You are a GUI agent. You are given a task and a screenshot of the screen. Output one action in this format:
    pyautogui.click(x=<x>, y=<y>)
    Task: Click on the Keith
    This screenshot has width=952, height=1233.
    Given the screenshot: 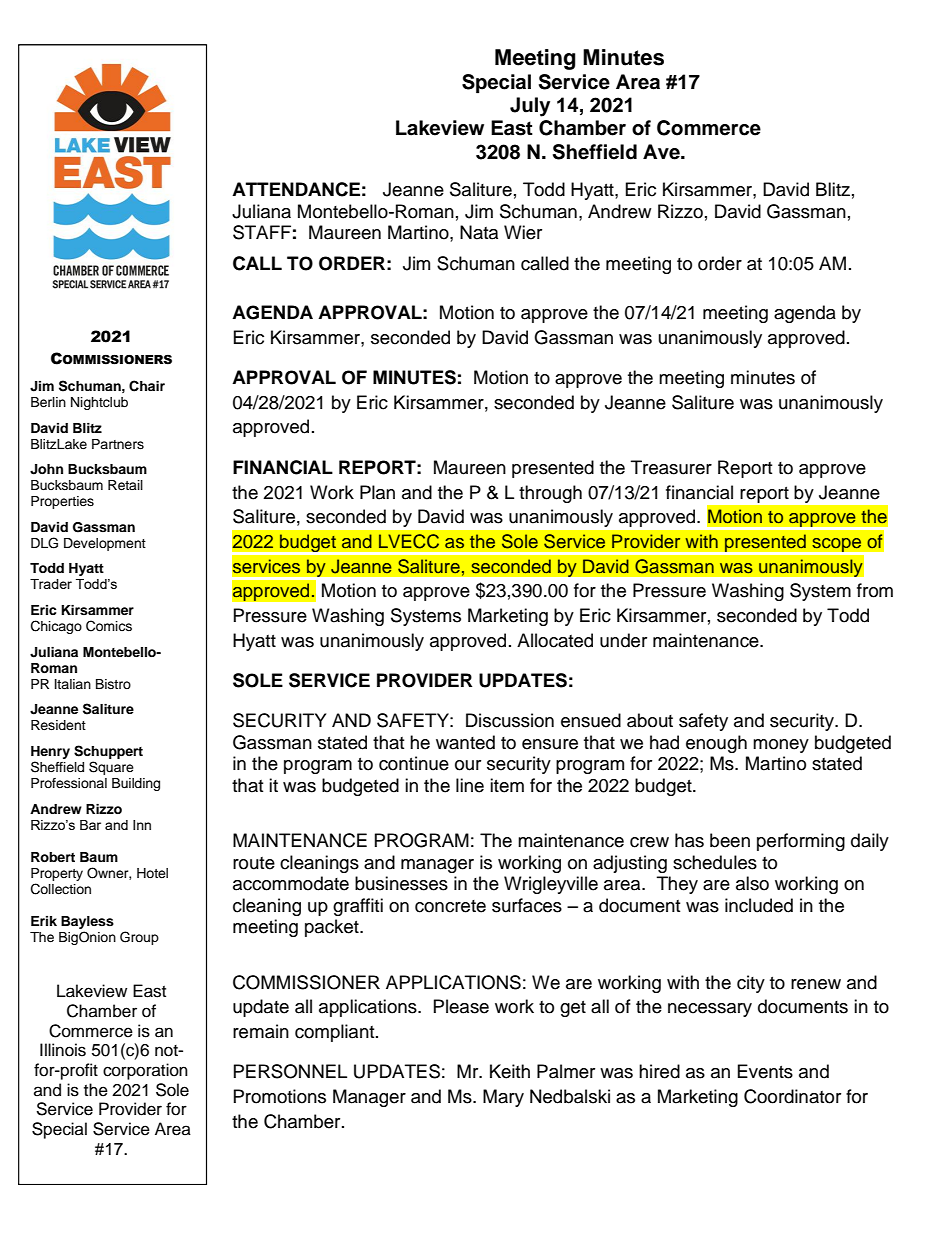 What is the action you would take?
    pyautogui.click(x=510, y=1071)
